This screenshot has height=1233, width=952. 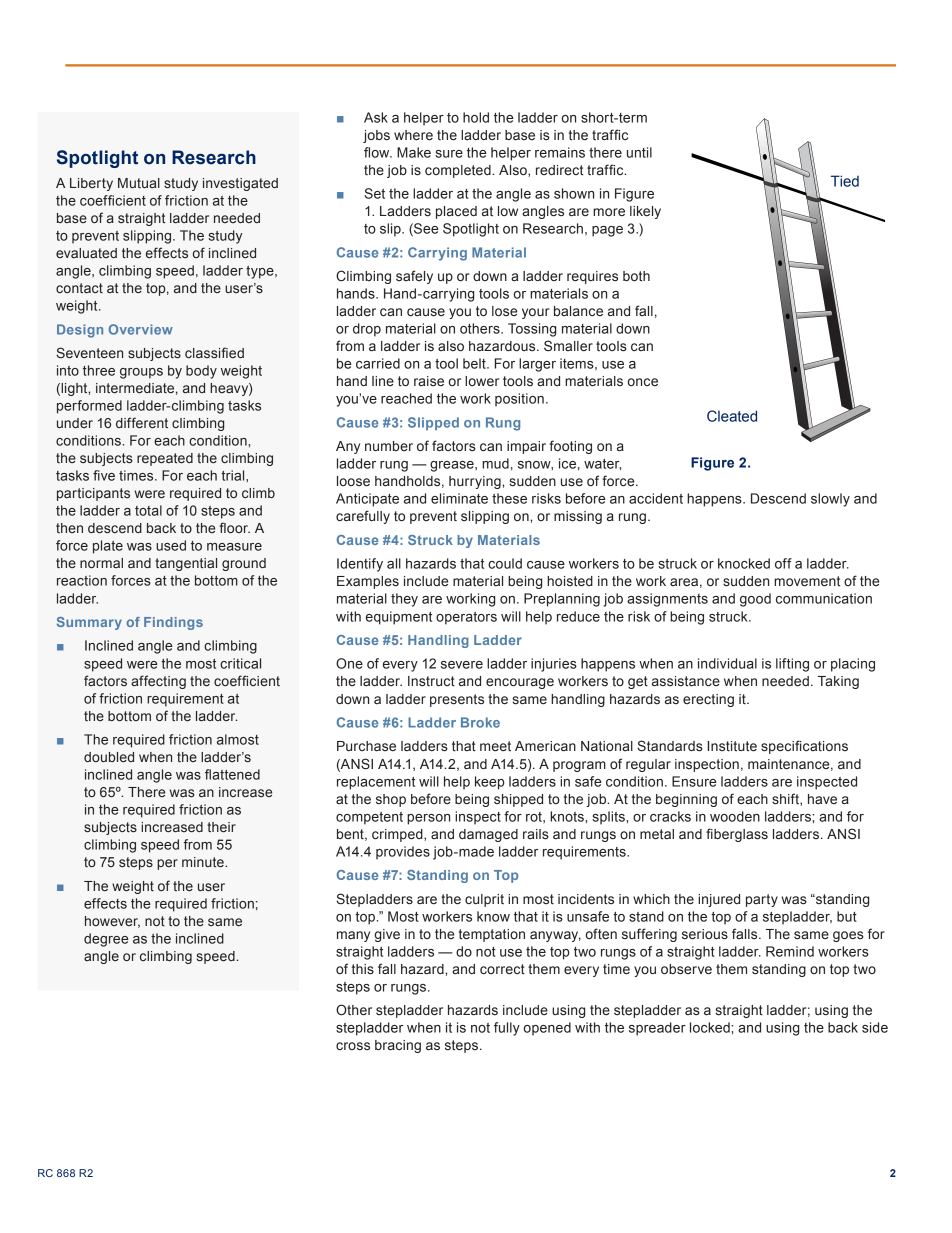 I want to click on slowly, so click(x=830, y=500).
